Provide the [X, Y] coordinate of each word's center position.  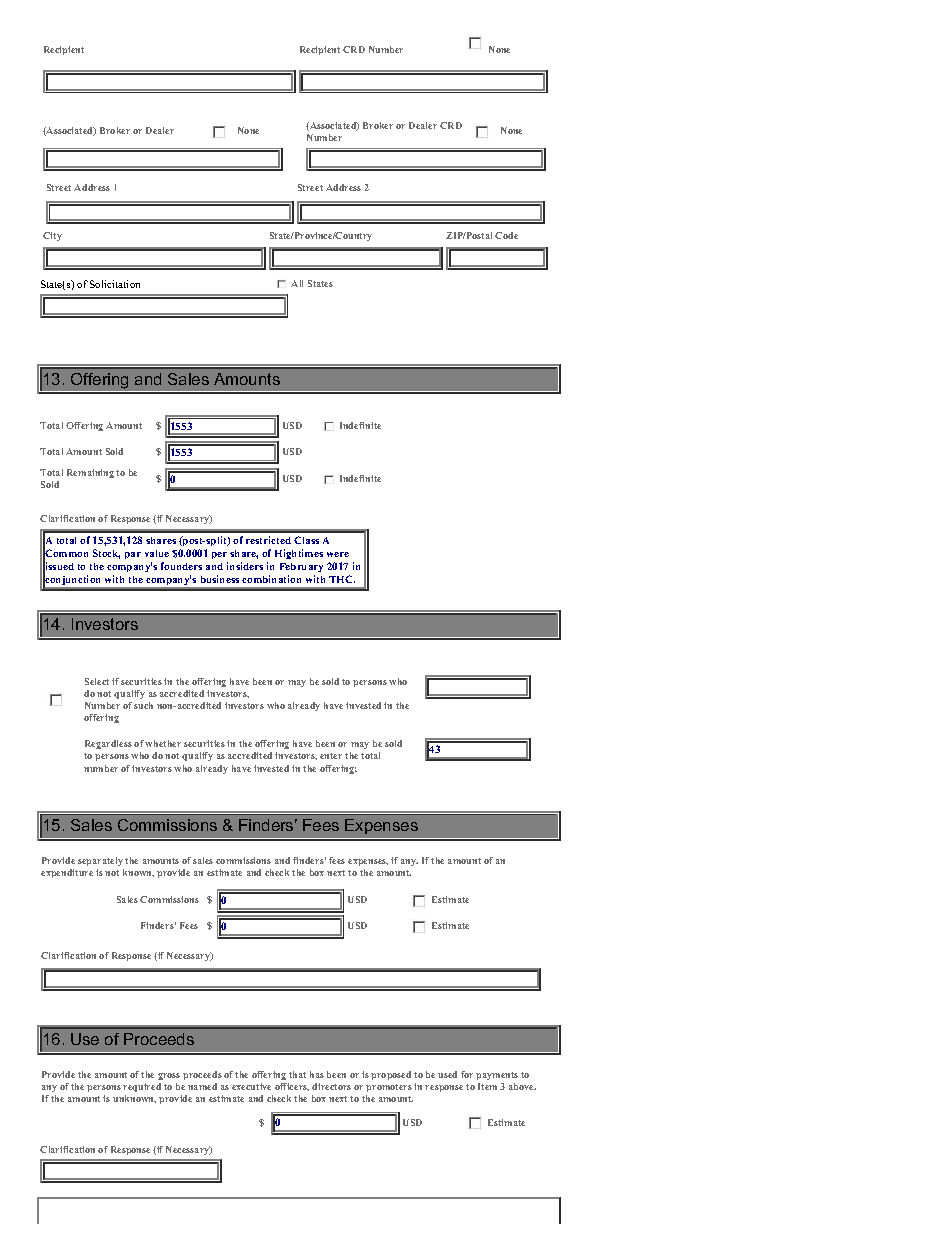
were [338, 554]
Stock [106, 554]
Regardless [108, 744]
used [447, 1074]
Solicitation [115, 284]
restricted [268, 540]
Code [506, 235]
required [142, 1087]
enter [331, 756]
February [301, 567]
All [297, 283]
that [297, 1074]
